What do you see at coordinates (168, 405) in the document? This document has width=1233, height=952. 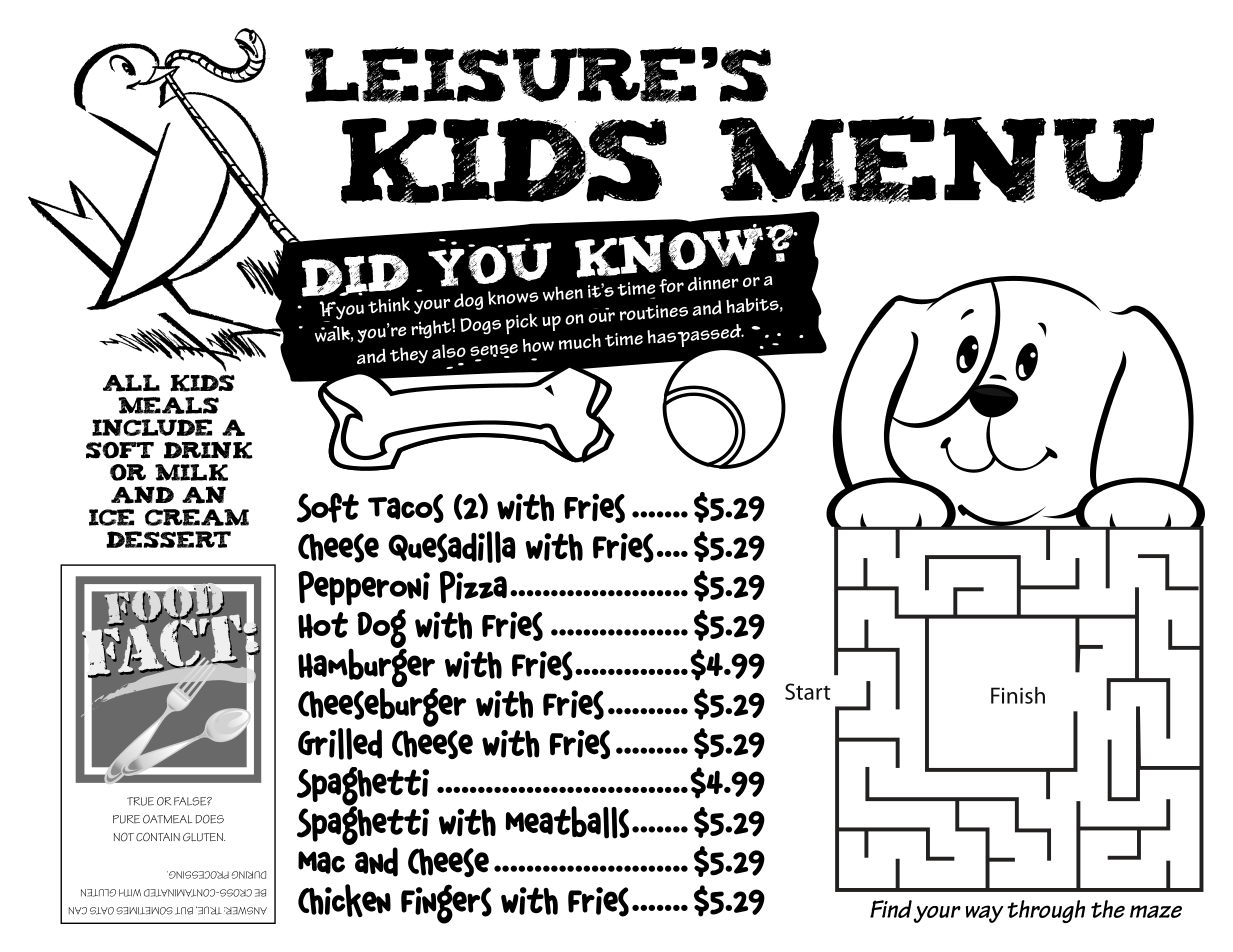 I see `meals` at bounding box center [168, 405].
